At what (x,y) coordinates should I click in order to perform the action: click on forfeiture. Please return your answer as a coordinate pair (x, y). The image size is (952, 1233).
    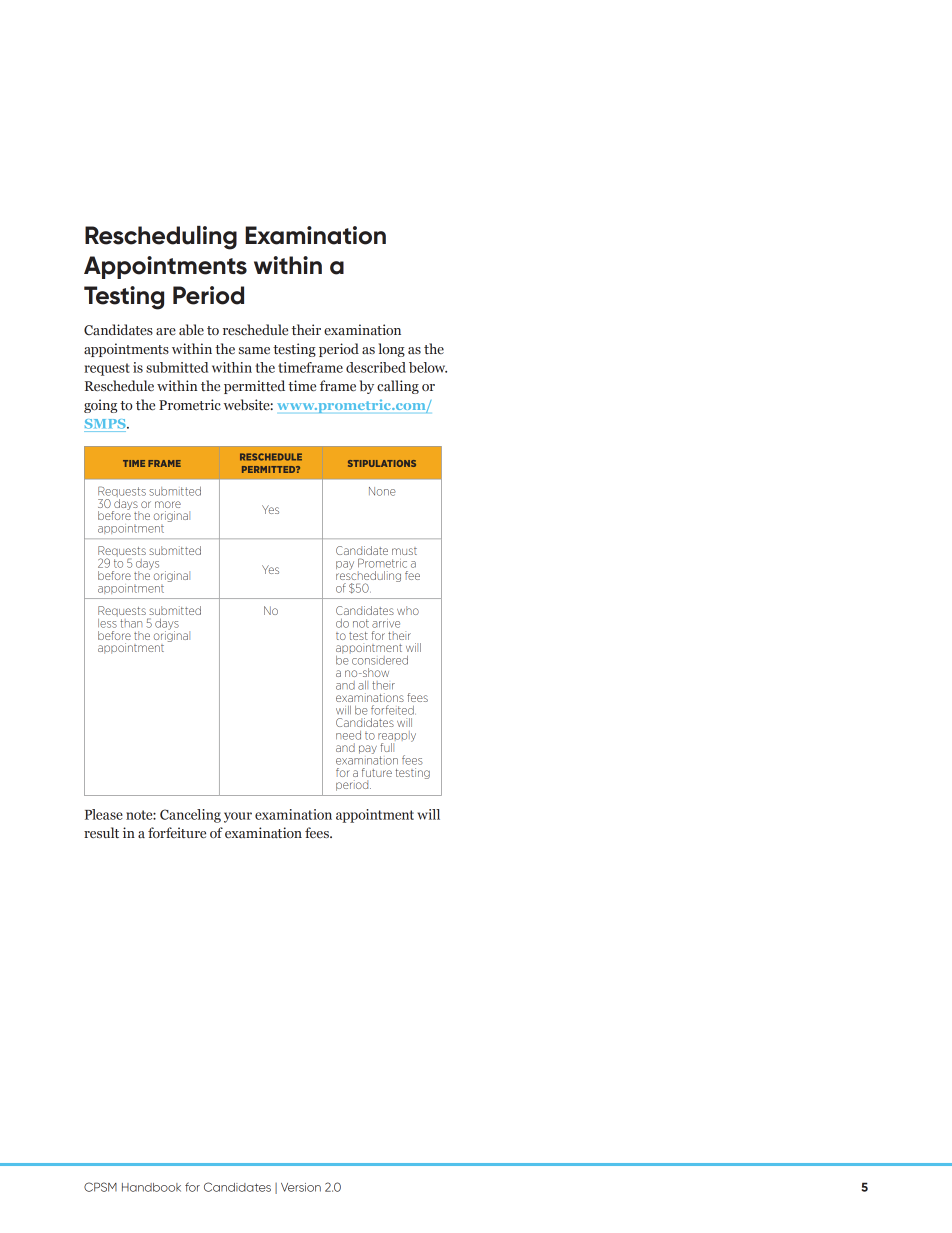
    Looking at the image, I should click on (177, 833).
